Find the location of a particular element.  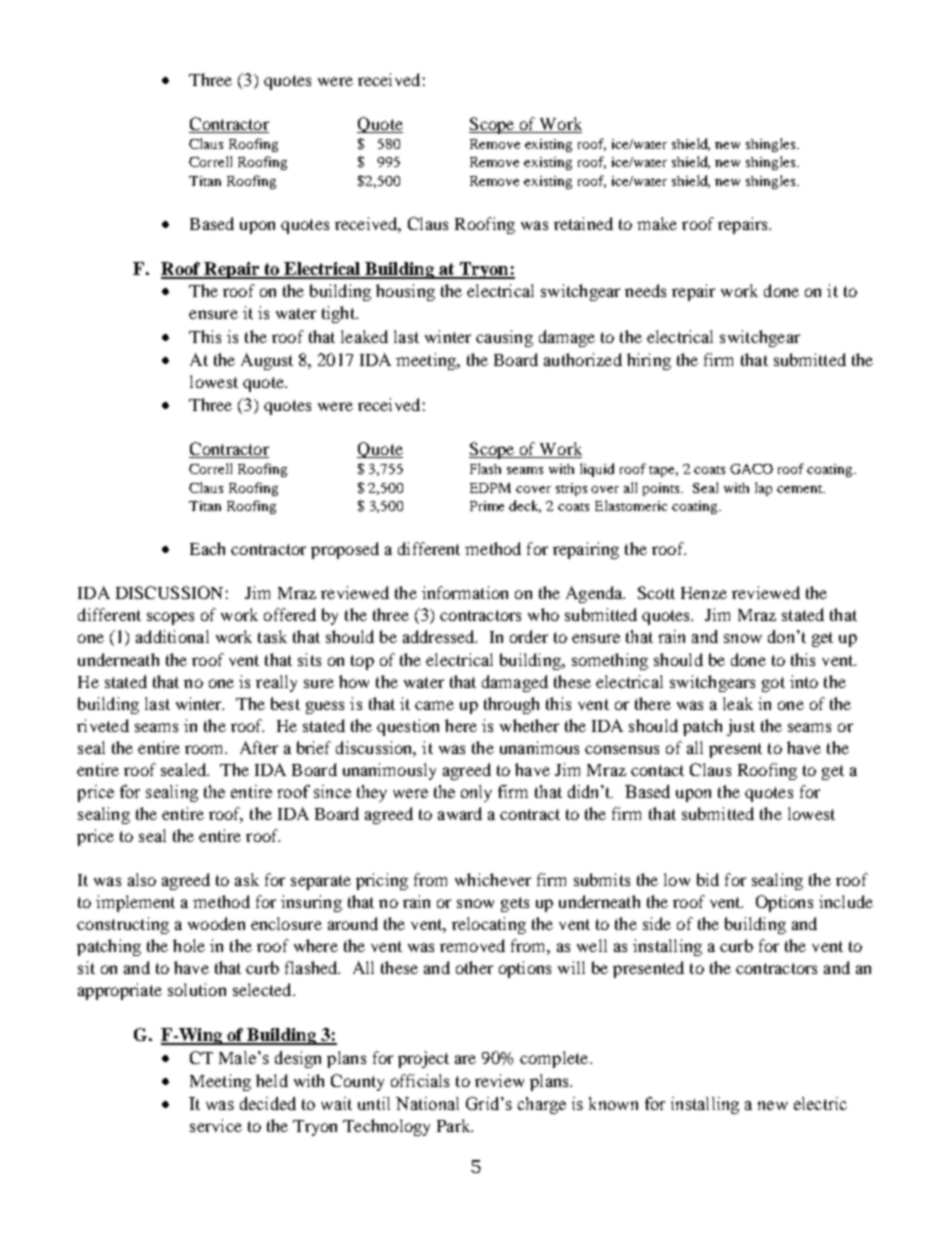

Prime is located at coordinates (487, 506).
